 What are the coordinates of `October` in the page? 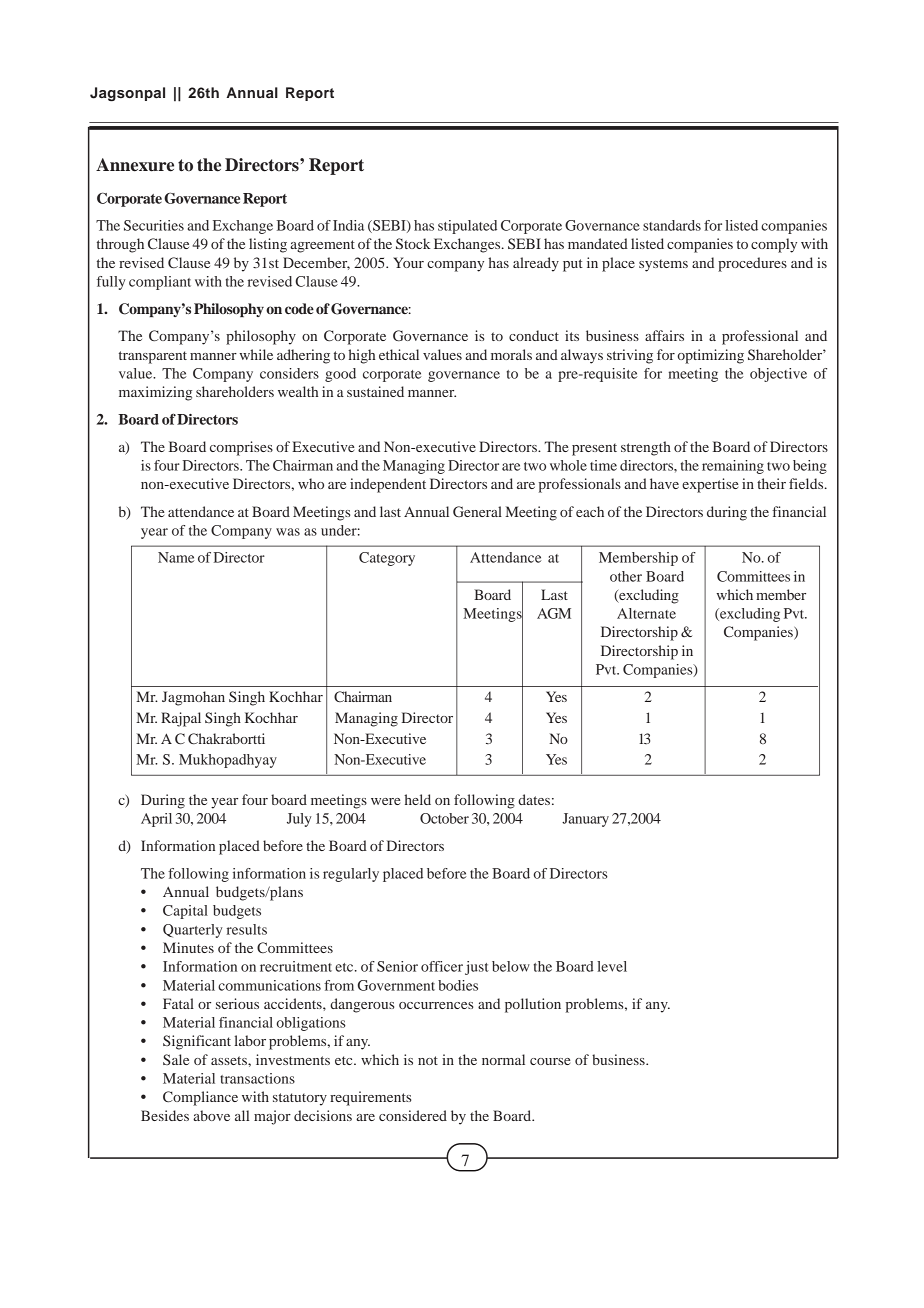 It's located at (444, 818).
